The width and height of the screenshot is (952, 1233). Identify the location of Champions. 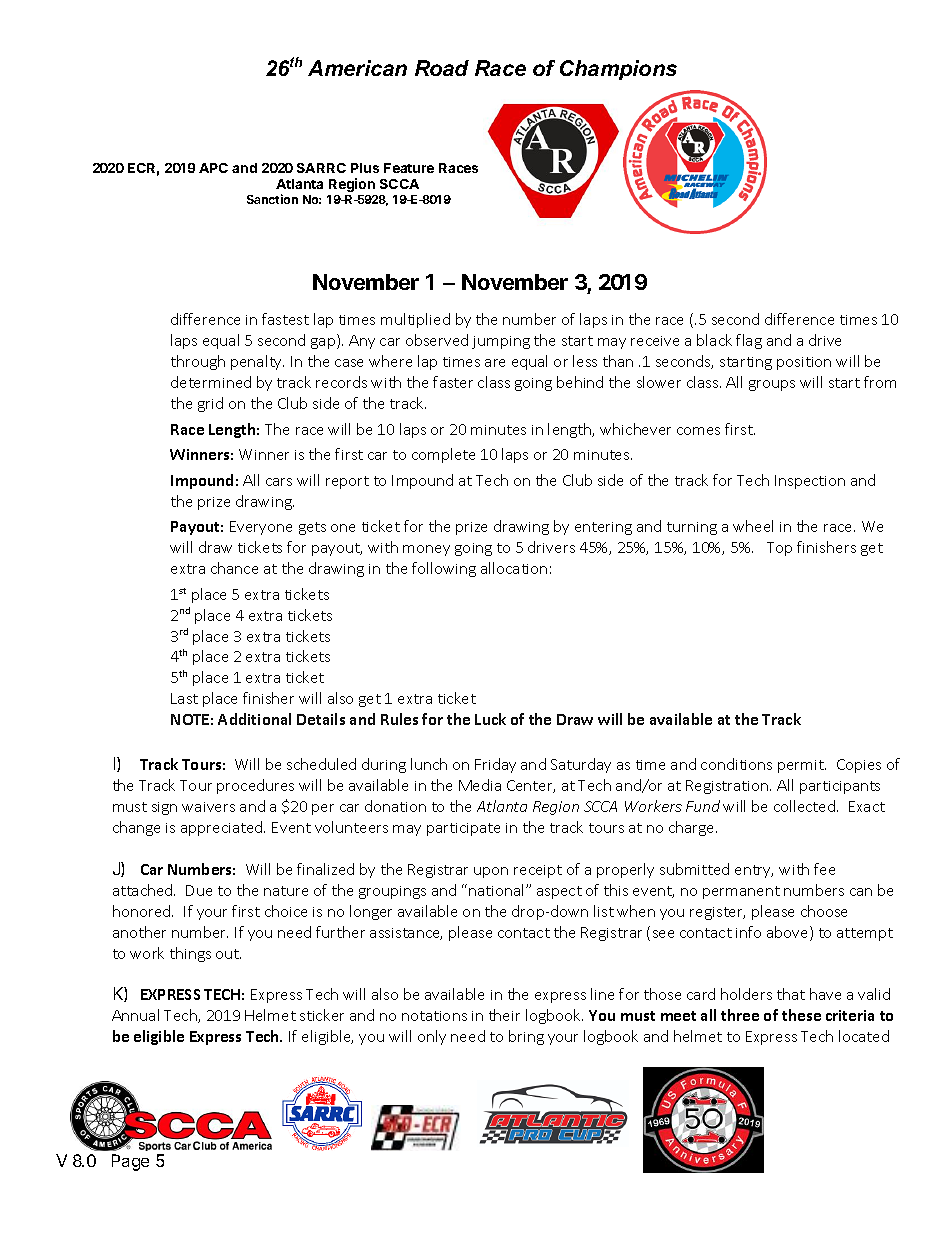
(618, 70).
